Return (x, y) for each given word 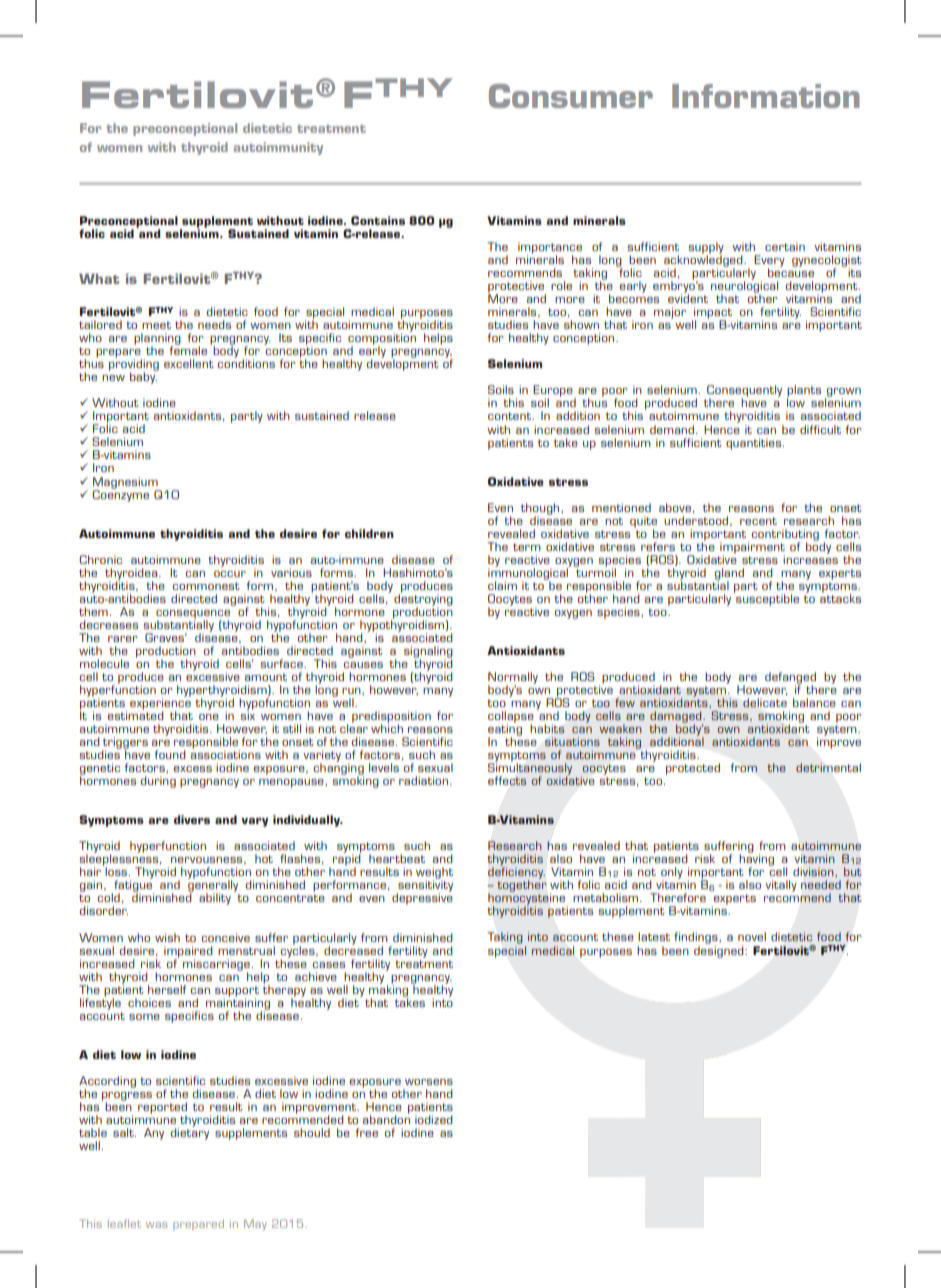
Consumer (571, 96)
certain (785, 246)
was (156, 1225)
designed (720, 950)
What (99, 278)
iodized (434, 1119)
